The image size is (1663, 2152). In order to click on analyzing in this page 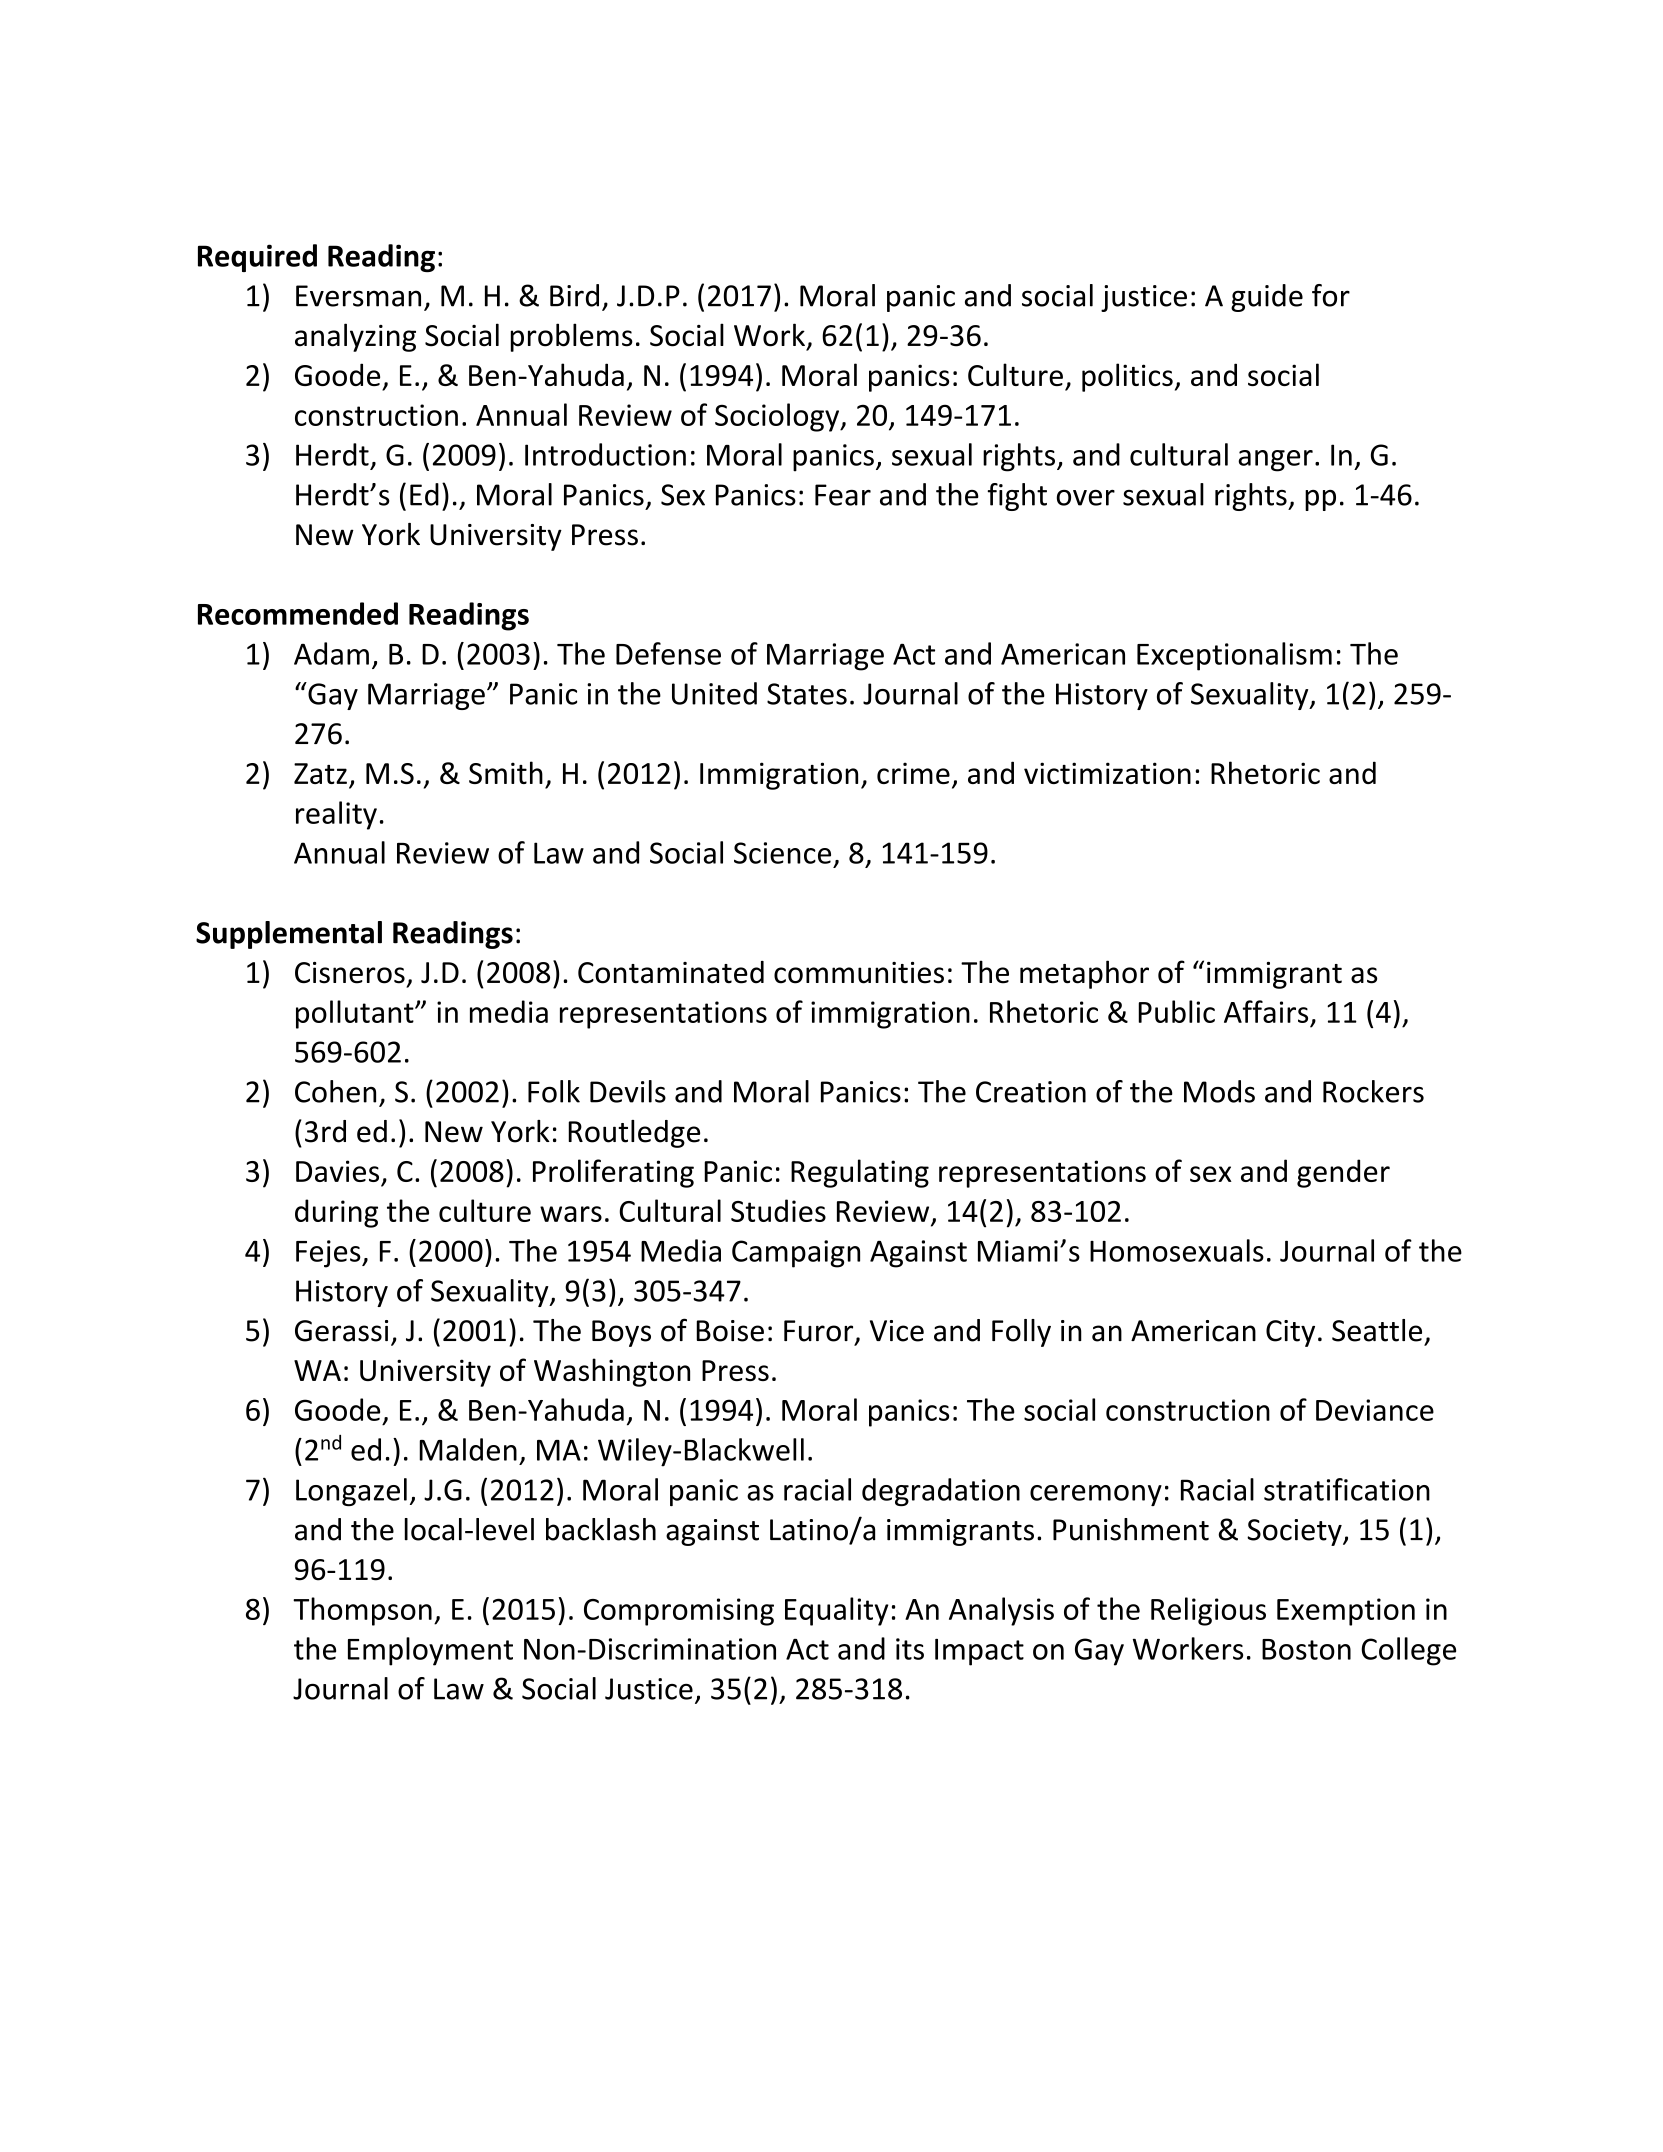, I will do `click(355, 337)`.
